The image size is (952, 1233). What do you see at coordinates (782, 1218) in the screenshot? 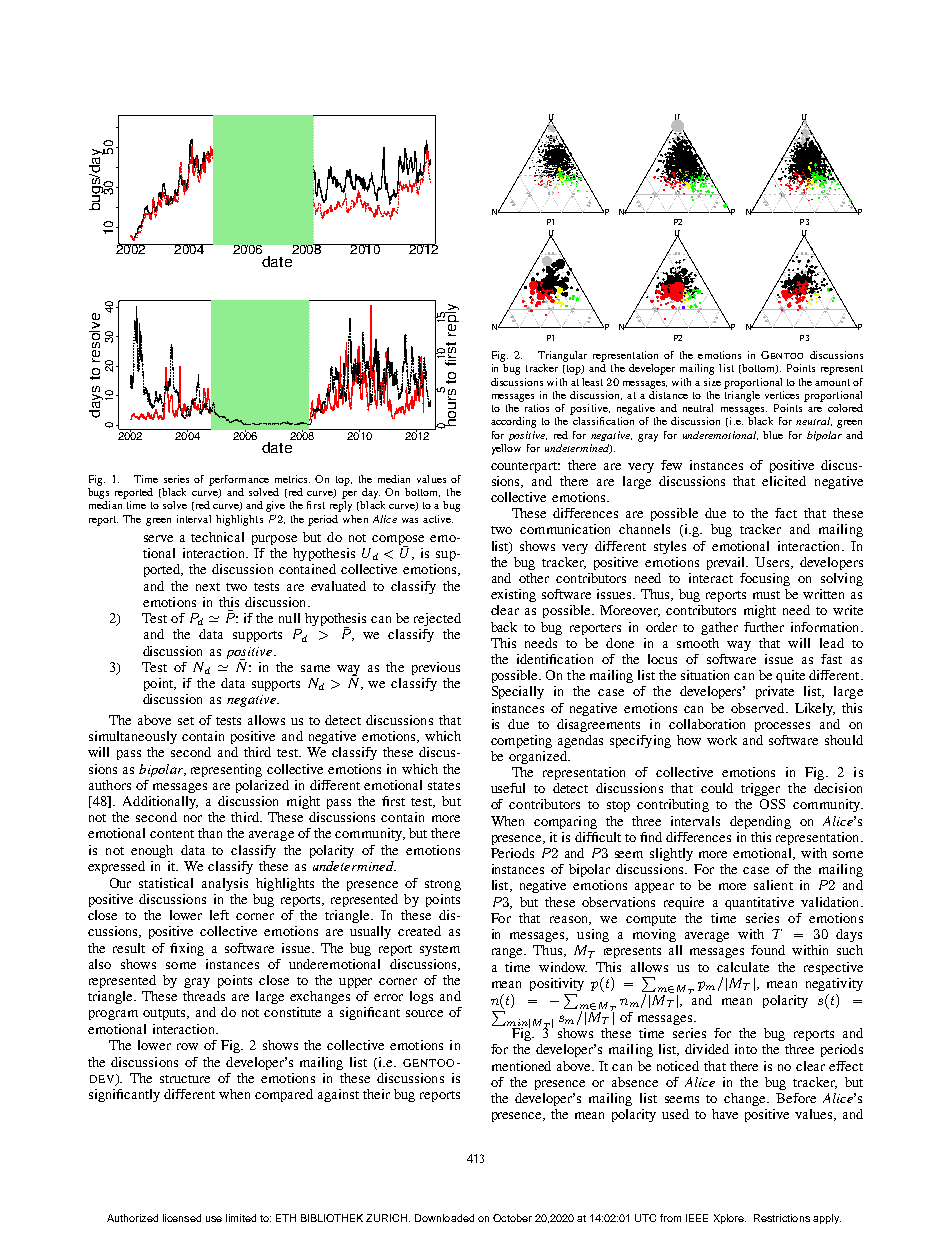
I see `Restrictions` at bounding box center [782, 1218].
